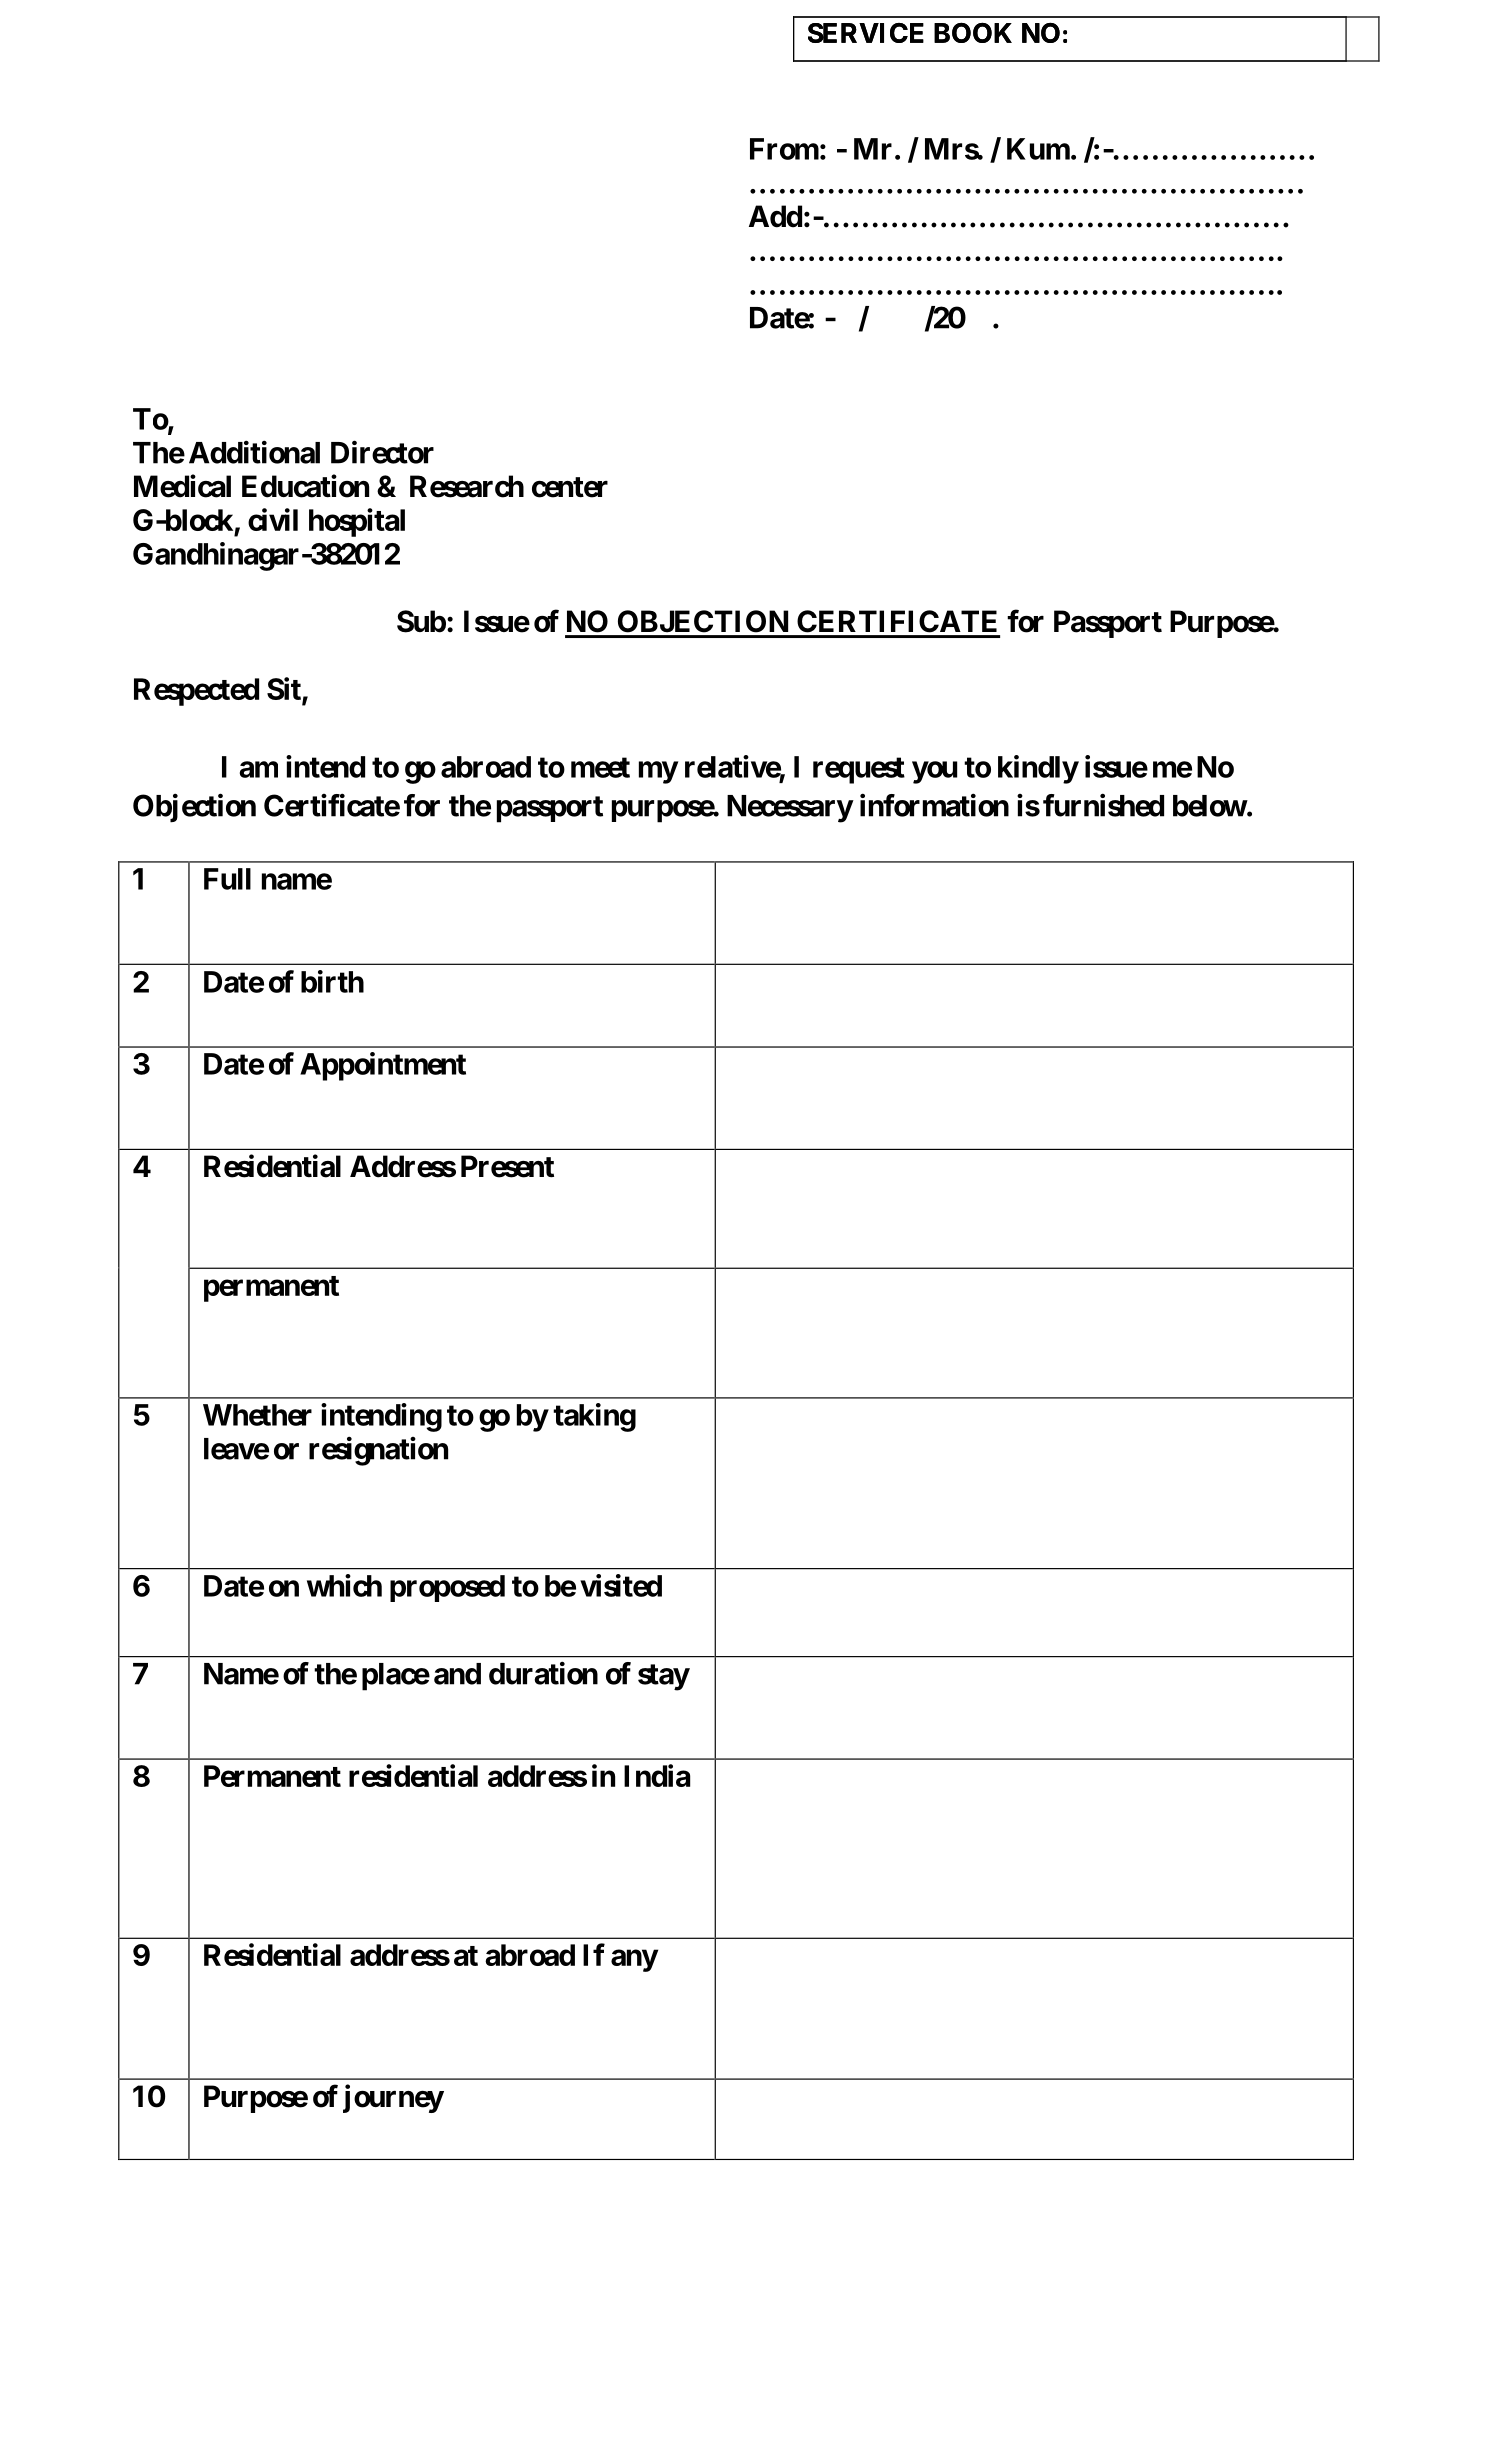  What do you see at coordinates (621, 1585) in the image?
I see `visited` at bounding box center [621, 1585].
